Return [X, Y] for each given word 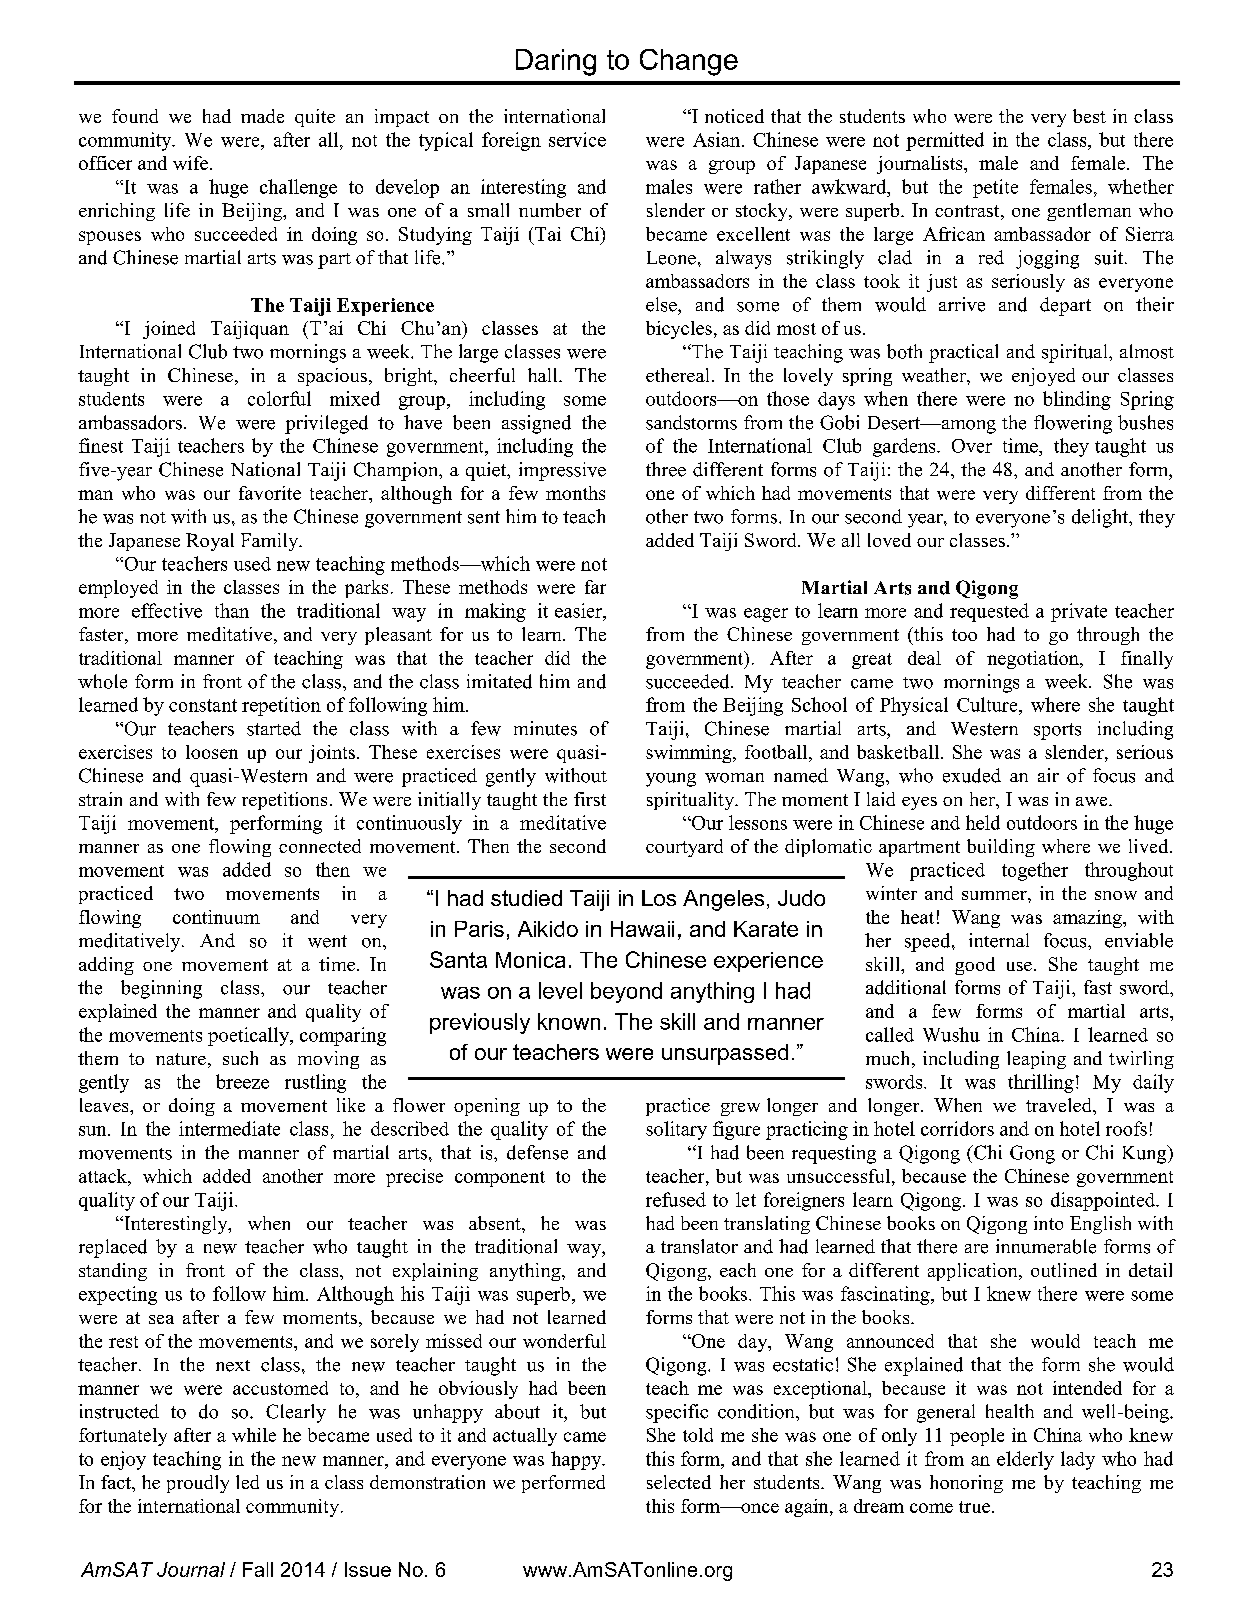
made [262, 116]
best [1089, 116]
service [577, 139]
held [983, 822]
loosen [212, 752]
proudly [198, 1484]
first [590, 799]
